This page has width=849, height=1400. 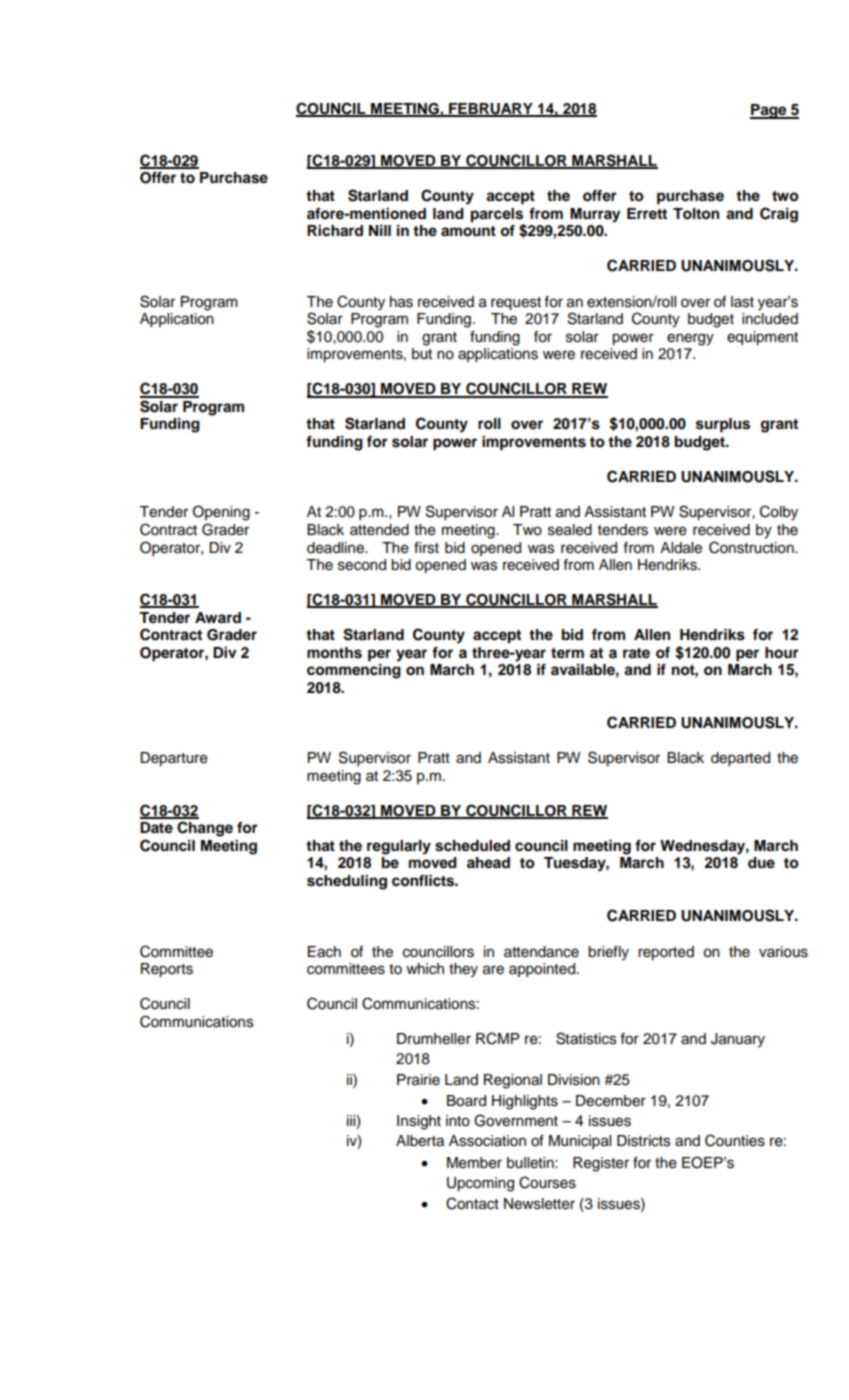 I want to click on Page, so click(x=769, y=111).
